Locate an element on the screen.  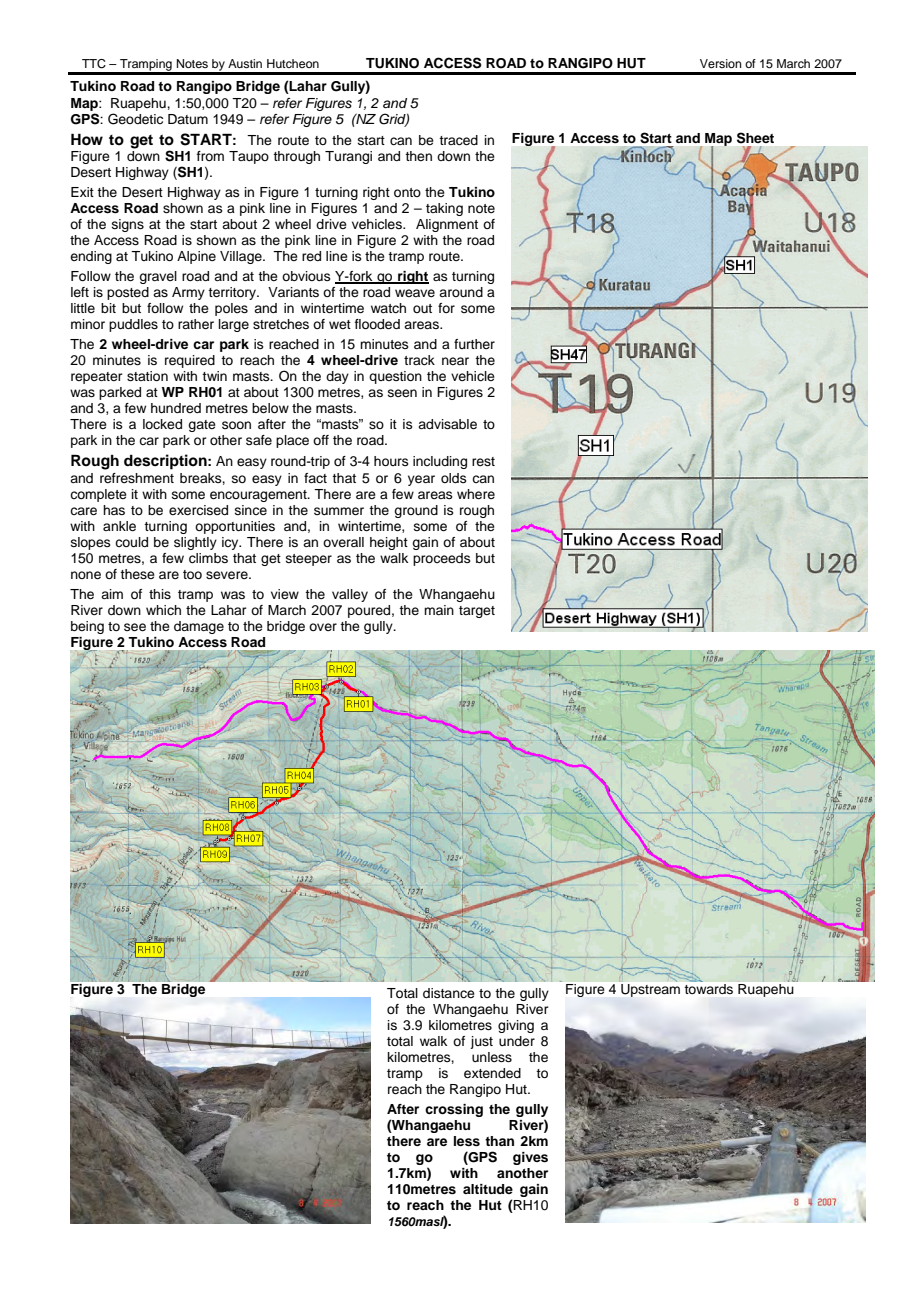
Version is located at coordinates (721, 63).
